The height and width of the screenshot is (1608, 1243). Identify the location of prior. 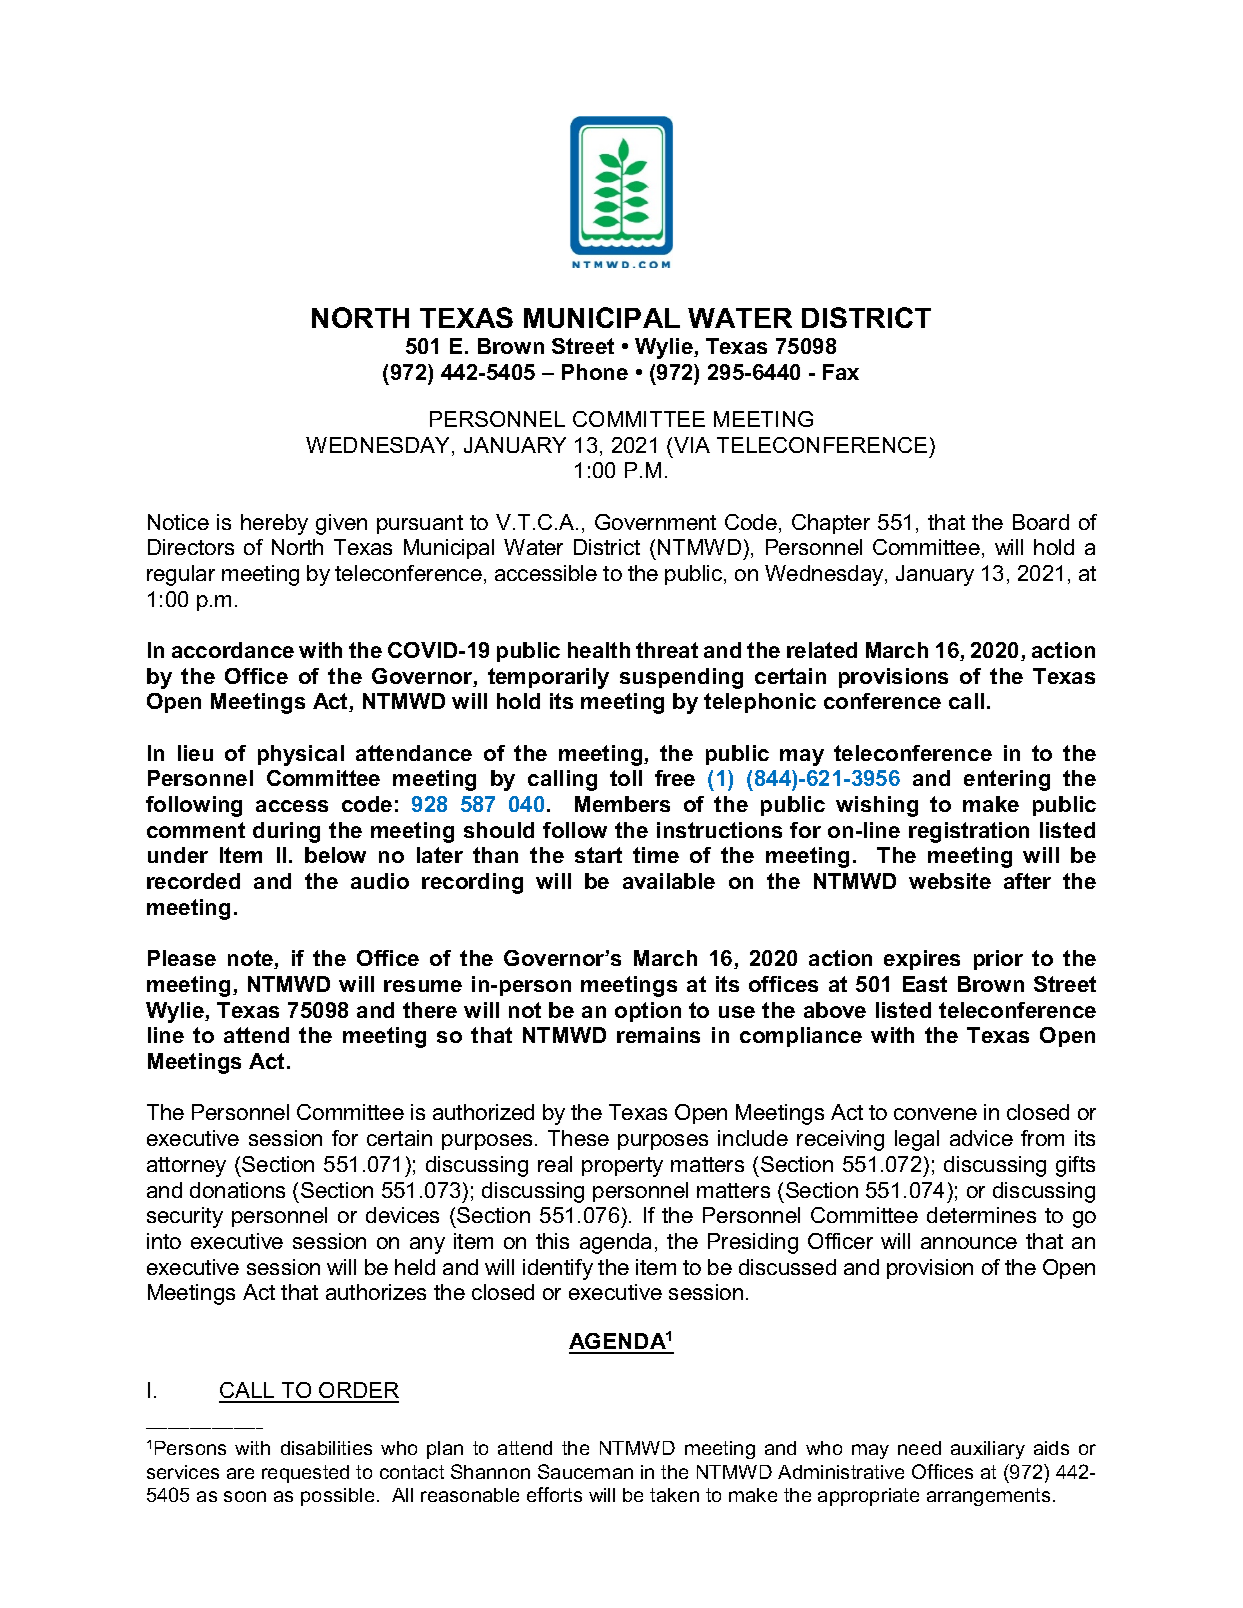
(998, 960).
